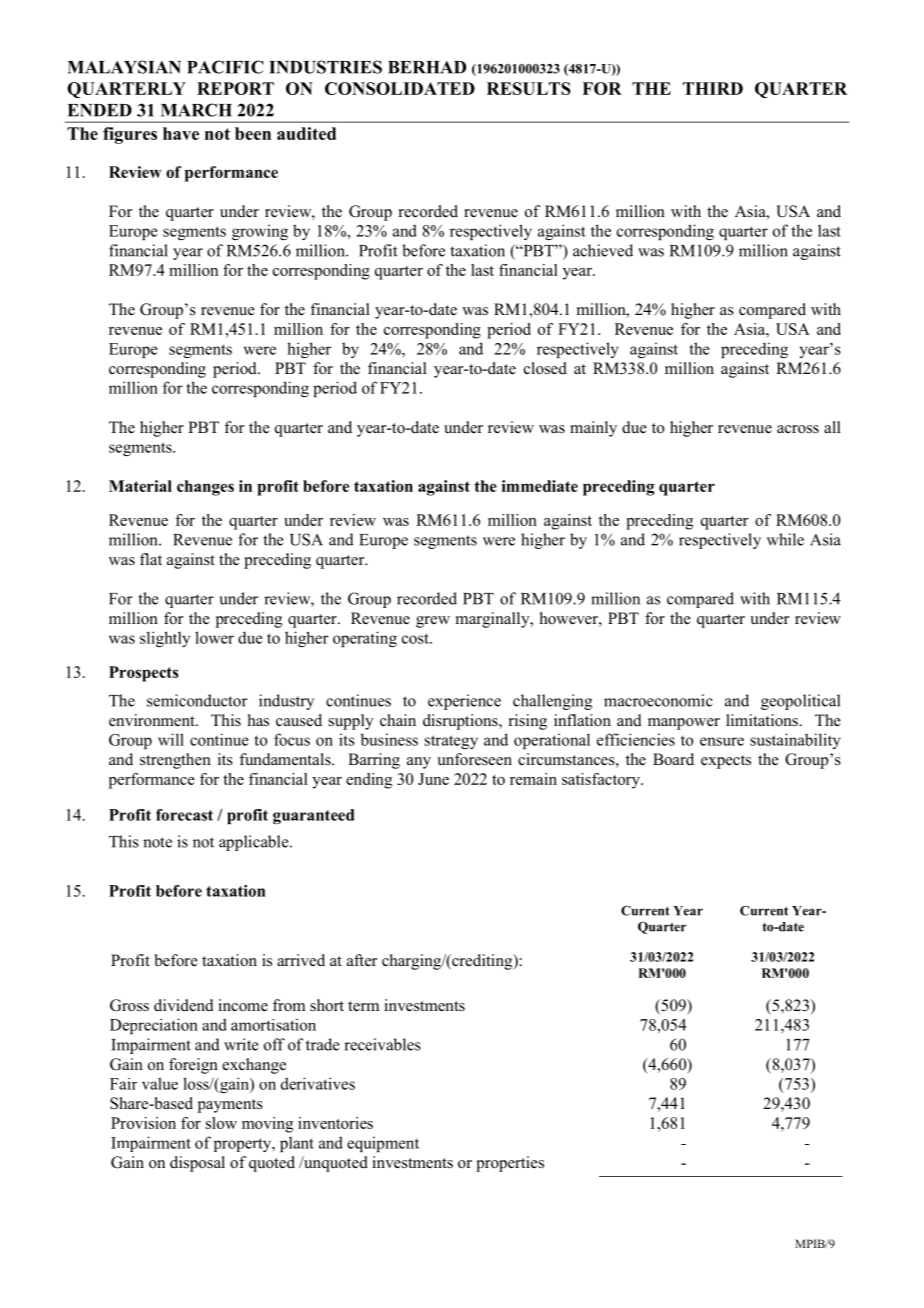  Describe the element at coordinates (383, 1144) in the image. I see `equipment` at that location.
